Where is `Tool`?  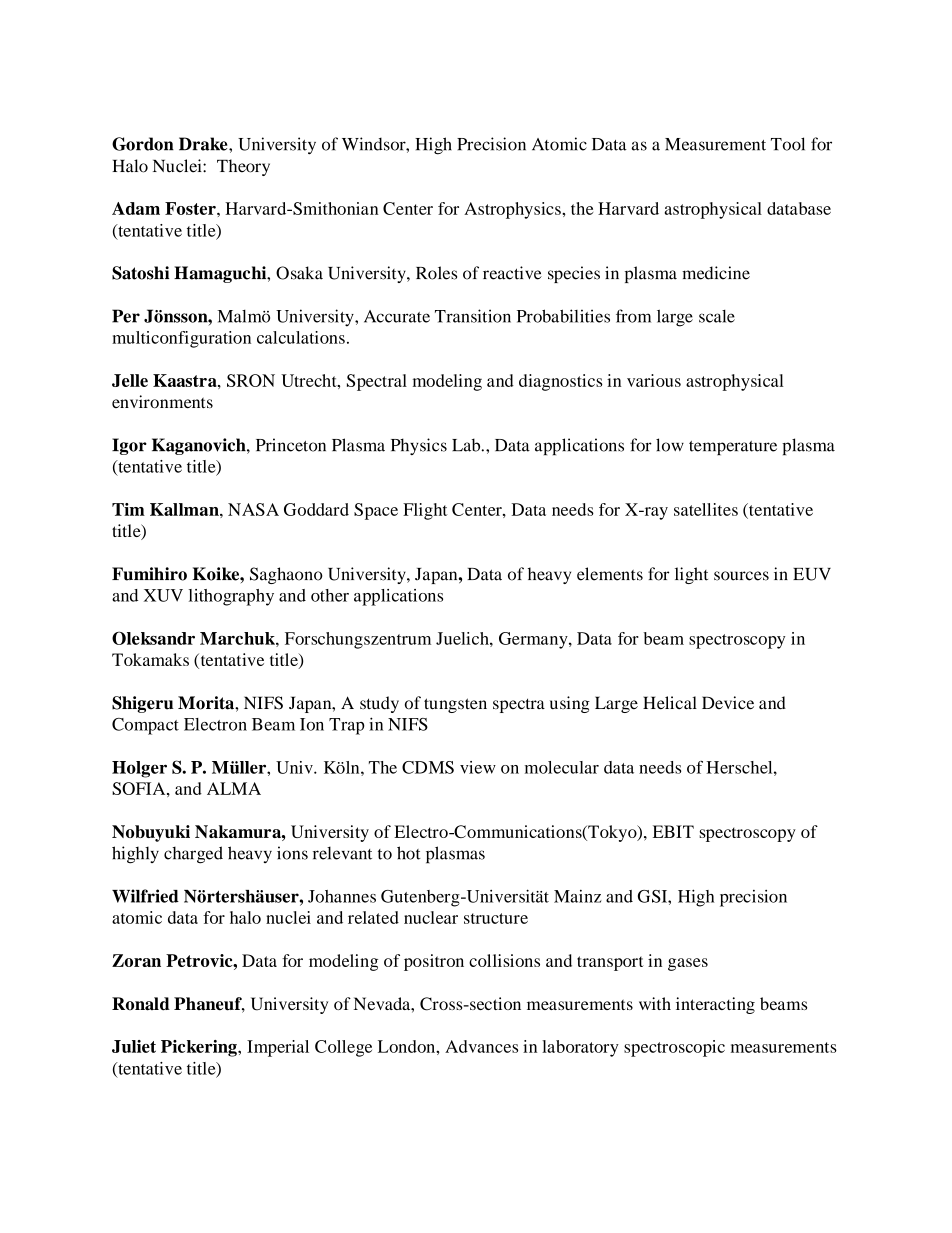 Tool is located at coordinates (788, 144).
